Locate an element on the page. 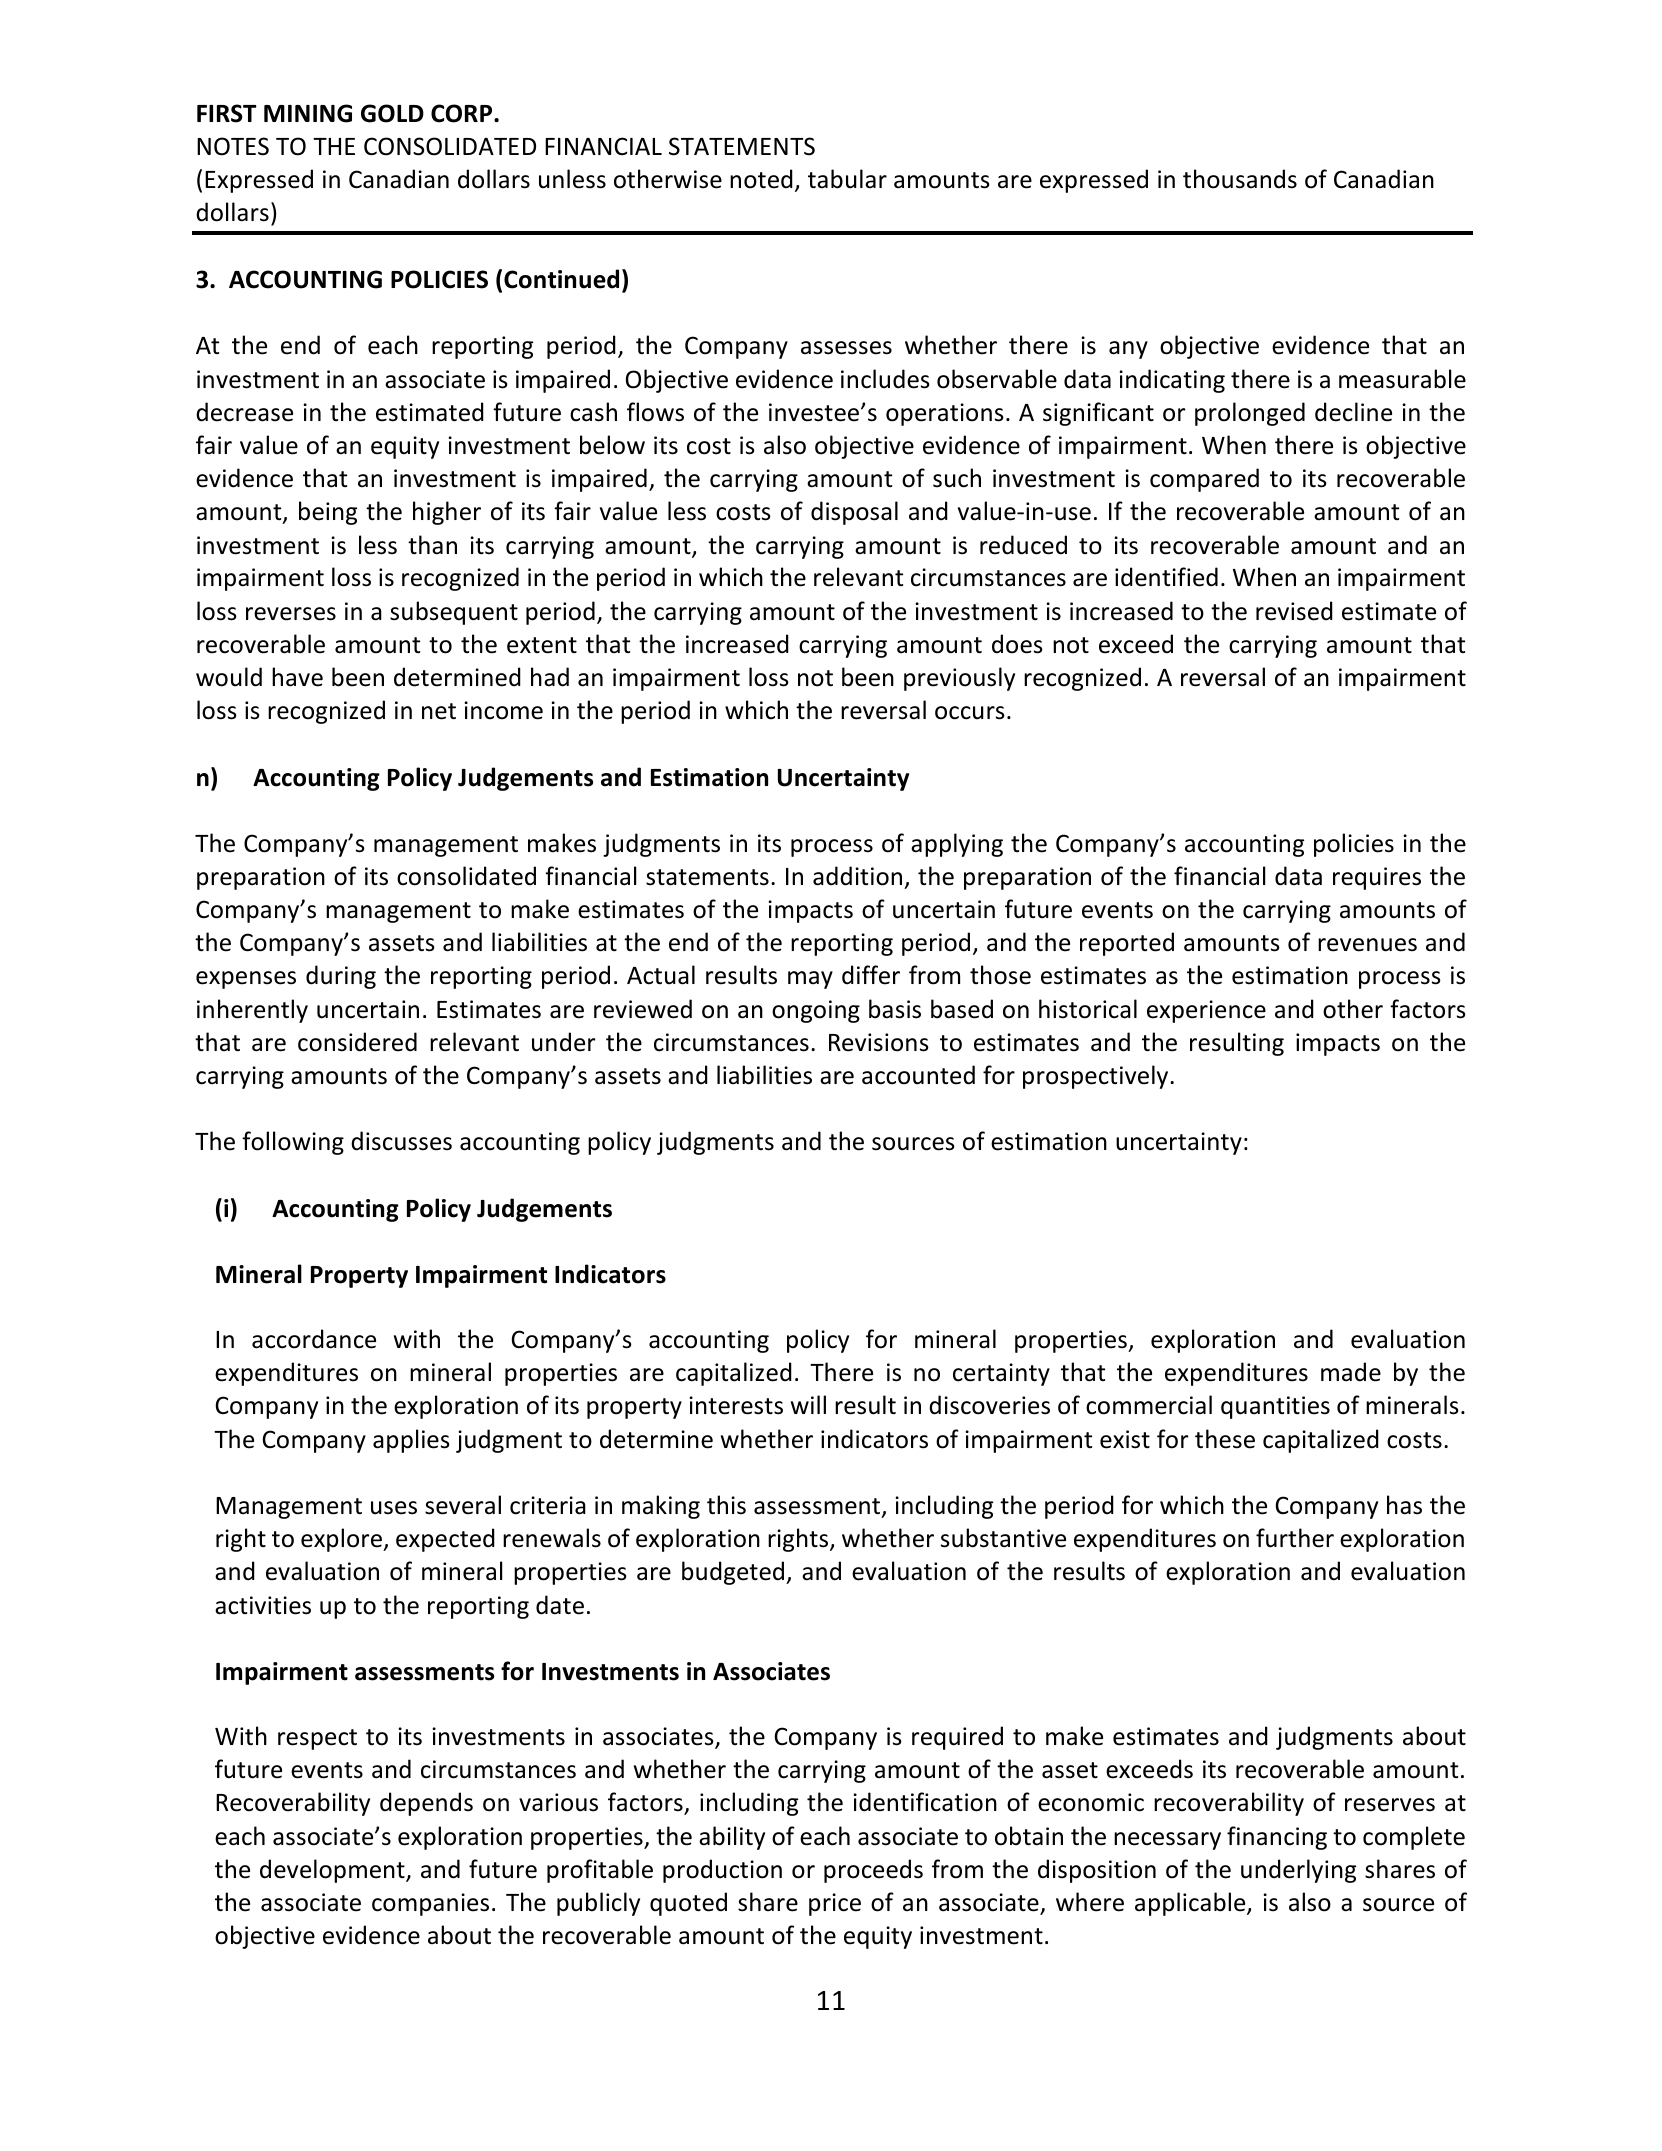 Image resolution: width=1662 pixels, height=2151 pixels. GOLD is located at coordinates (392, 113).
